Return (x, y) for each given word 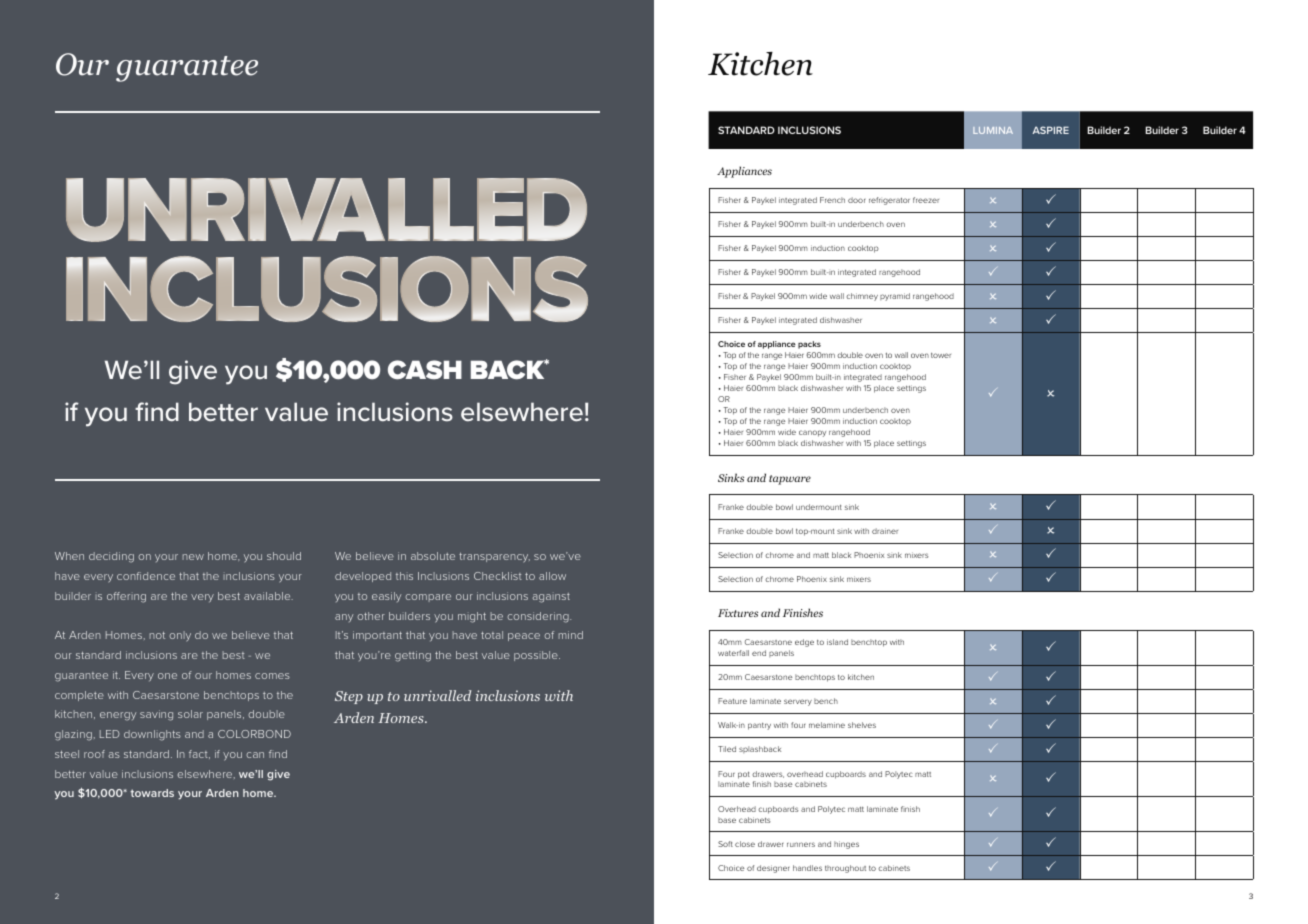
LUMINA (993, 130)
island (837, 642)
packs (809, 345)
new (193, 557)
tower (941, 355)
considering (539, 617)
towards (152, 793)
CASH (425, 370)
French (832, 200)
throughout (845, 869)
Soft (725, 844)
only (180, 636)
